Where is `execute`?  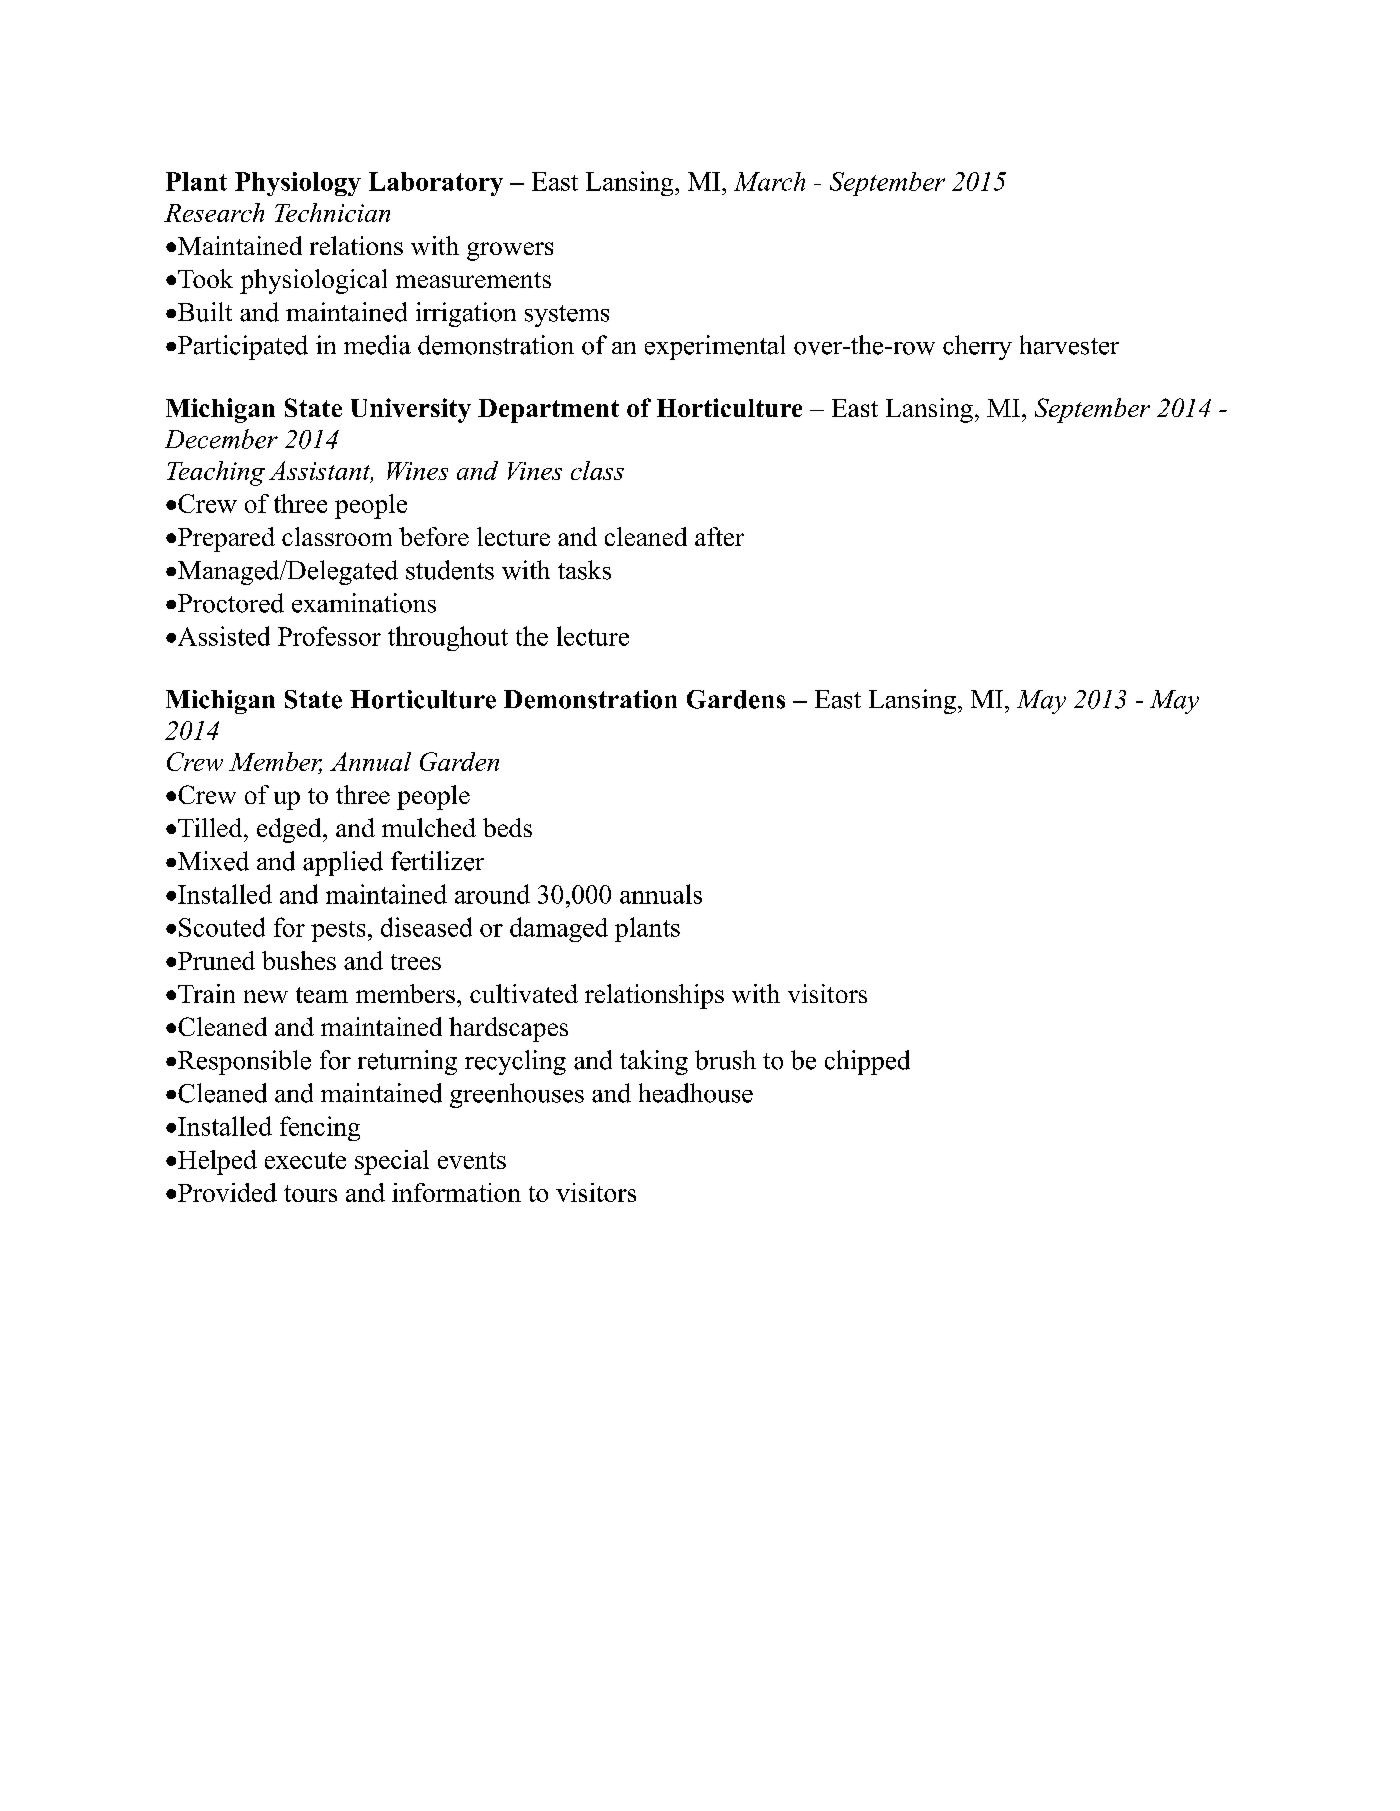 execute is located at coordinates (305, 1160).
